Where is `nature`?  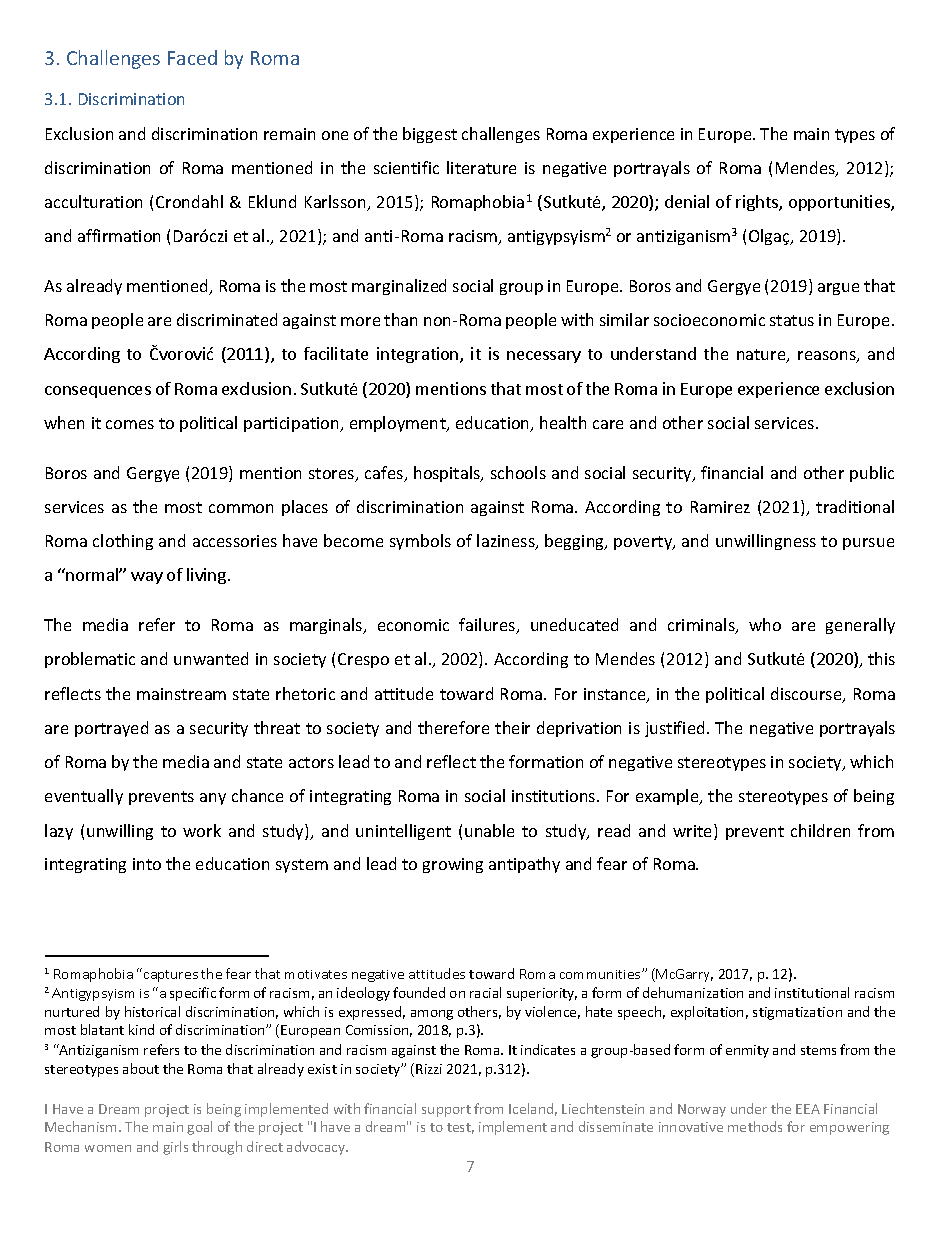 nature is located at coordinates (762, 356).
